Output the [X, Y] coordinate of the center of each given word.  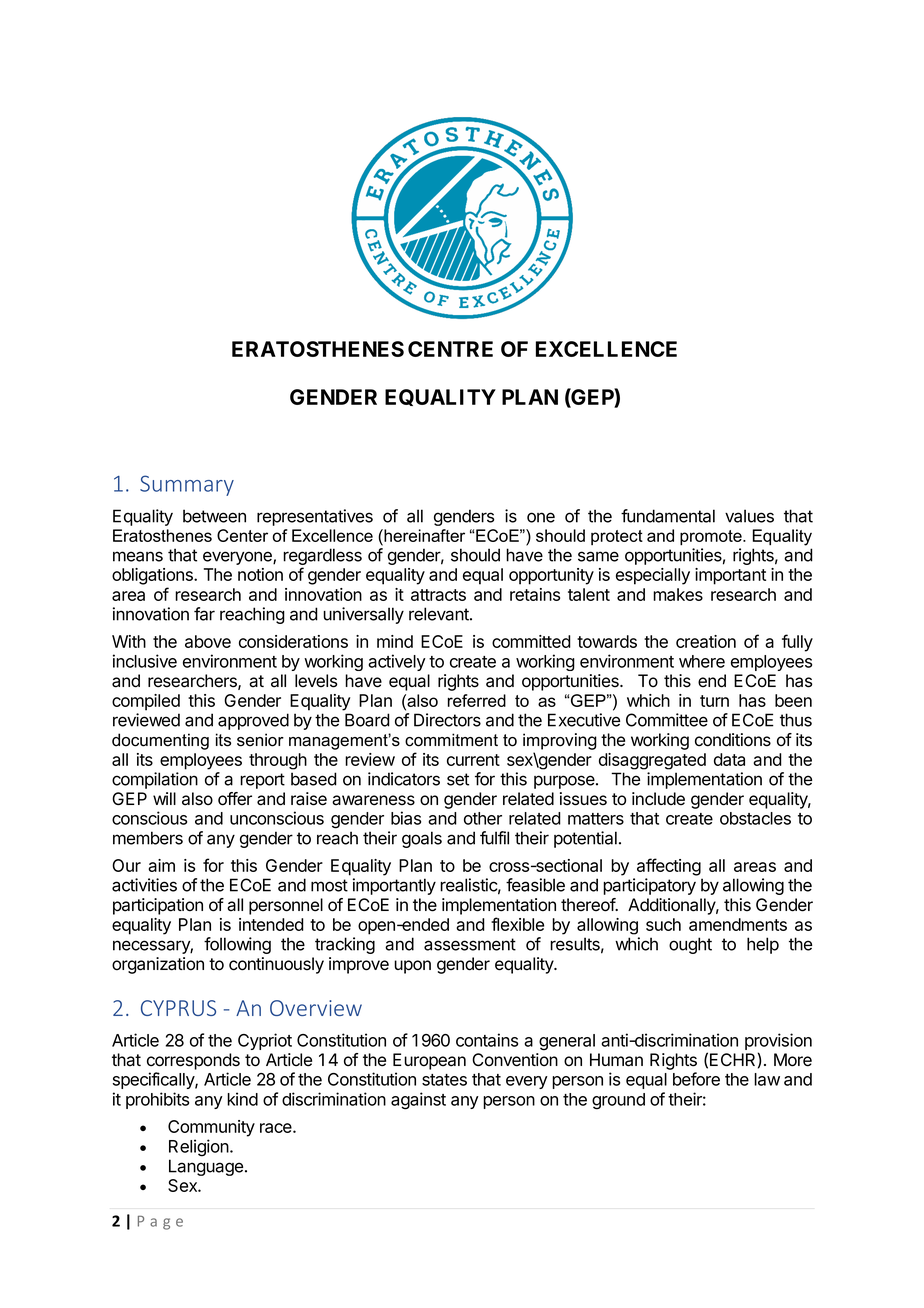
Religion [200, 1148]
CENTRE [450, 349]
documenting [160, 741]
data [729, 759]
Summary [187, 485]
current [473, 760]
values [749, 516]
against [418, 1101]
